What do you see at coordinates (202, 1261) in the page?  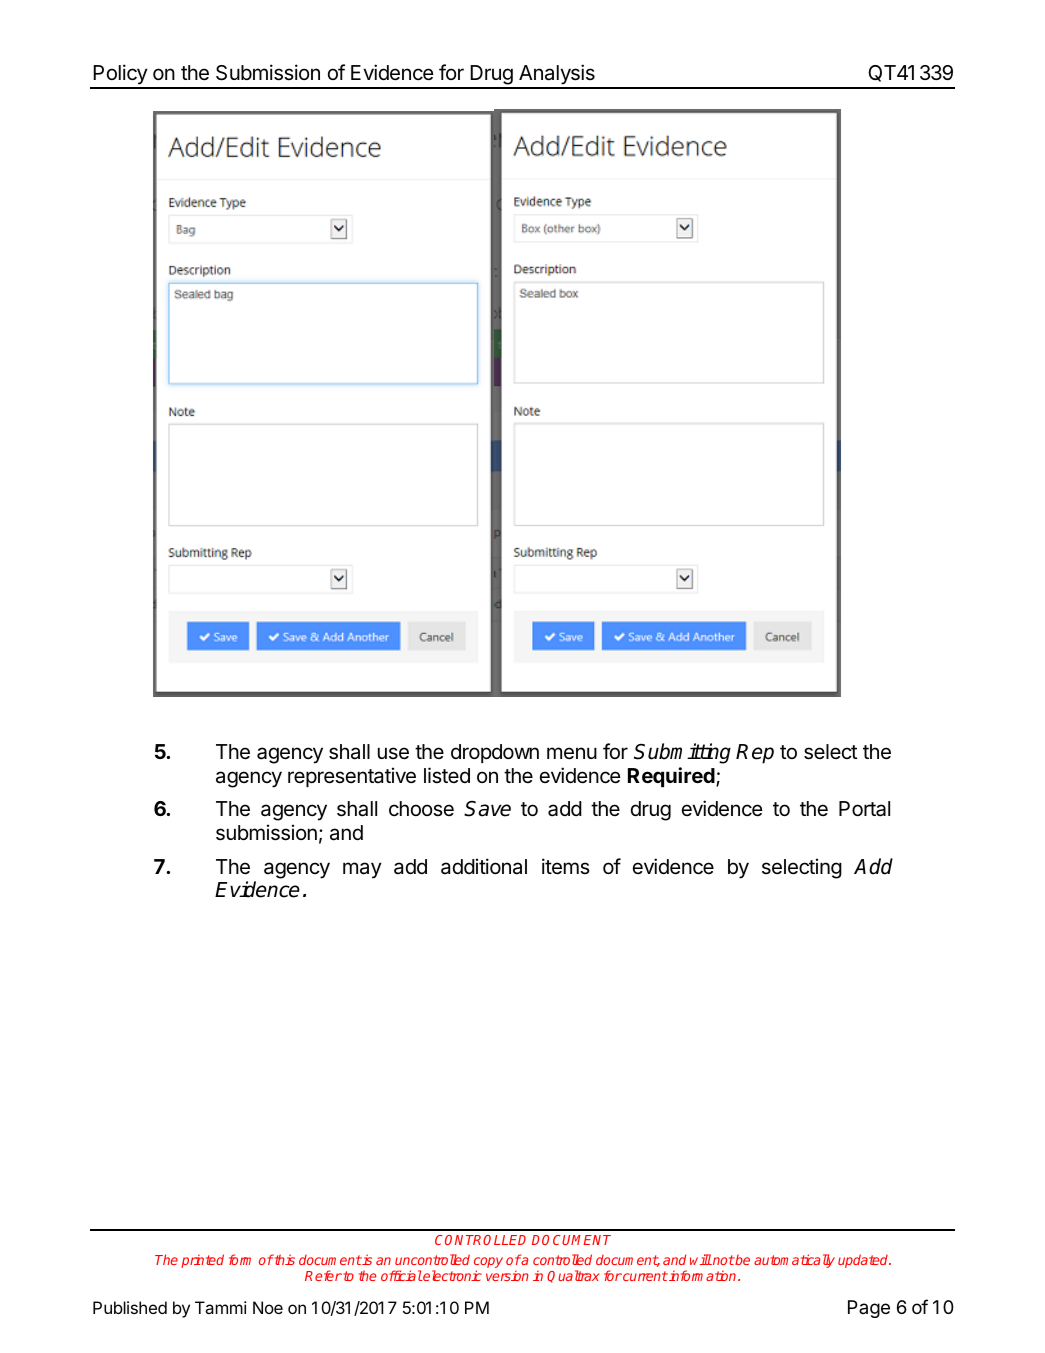 I see `printed` at bounding box center [202, 1261].
